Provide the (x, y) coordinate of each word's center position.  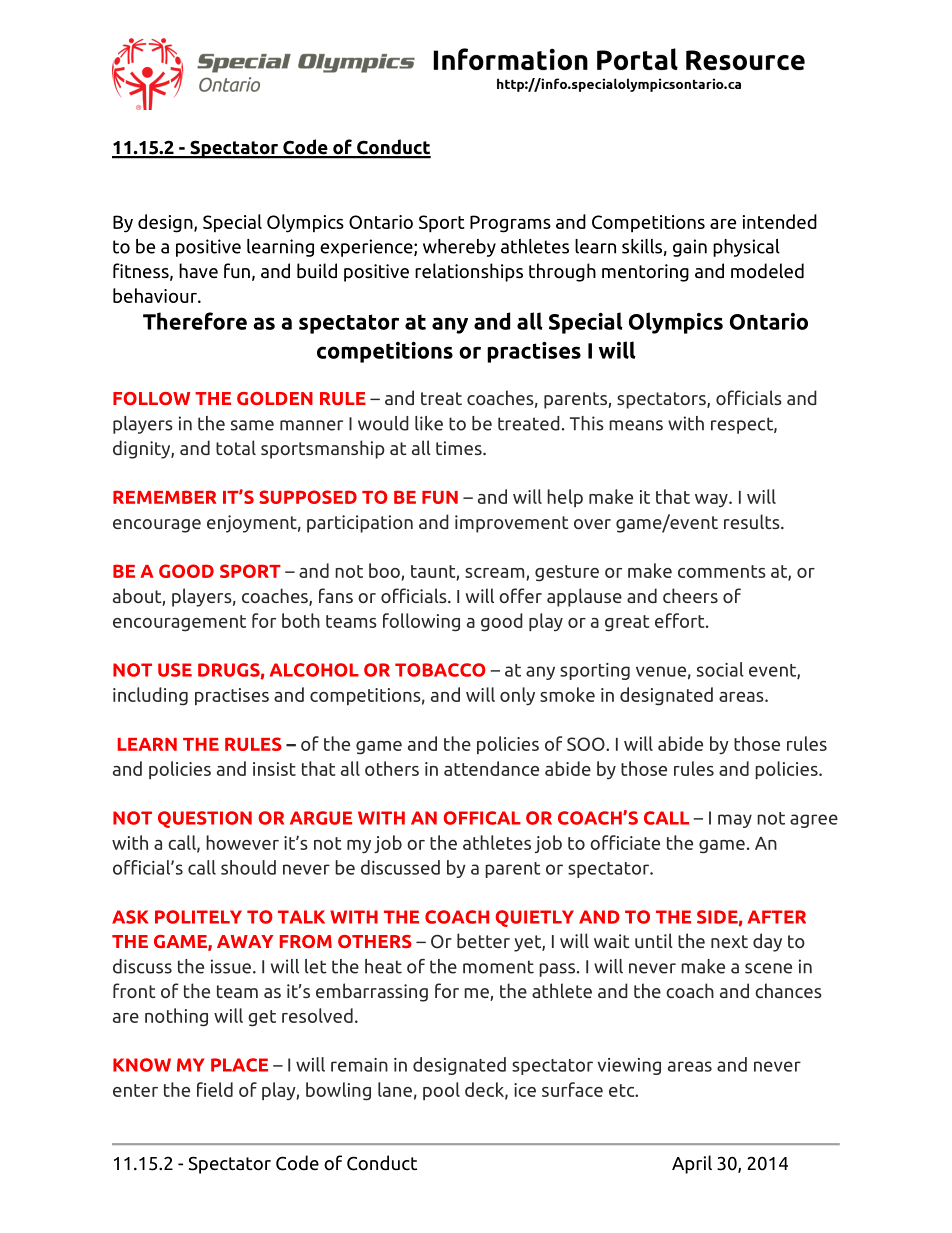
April (692, 1164)
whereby (459, 248)
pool (441, 1091)
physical (746, 248)
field (215, 1089)
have (198, 270)
